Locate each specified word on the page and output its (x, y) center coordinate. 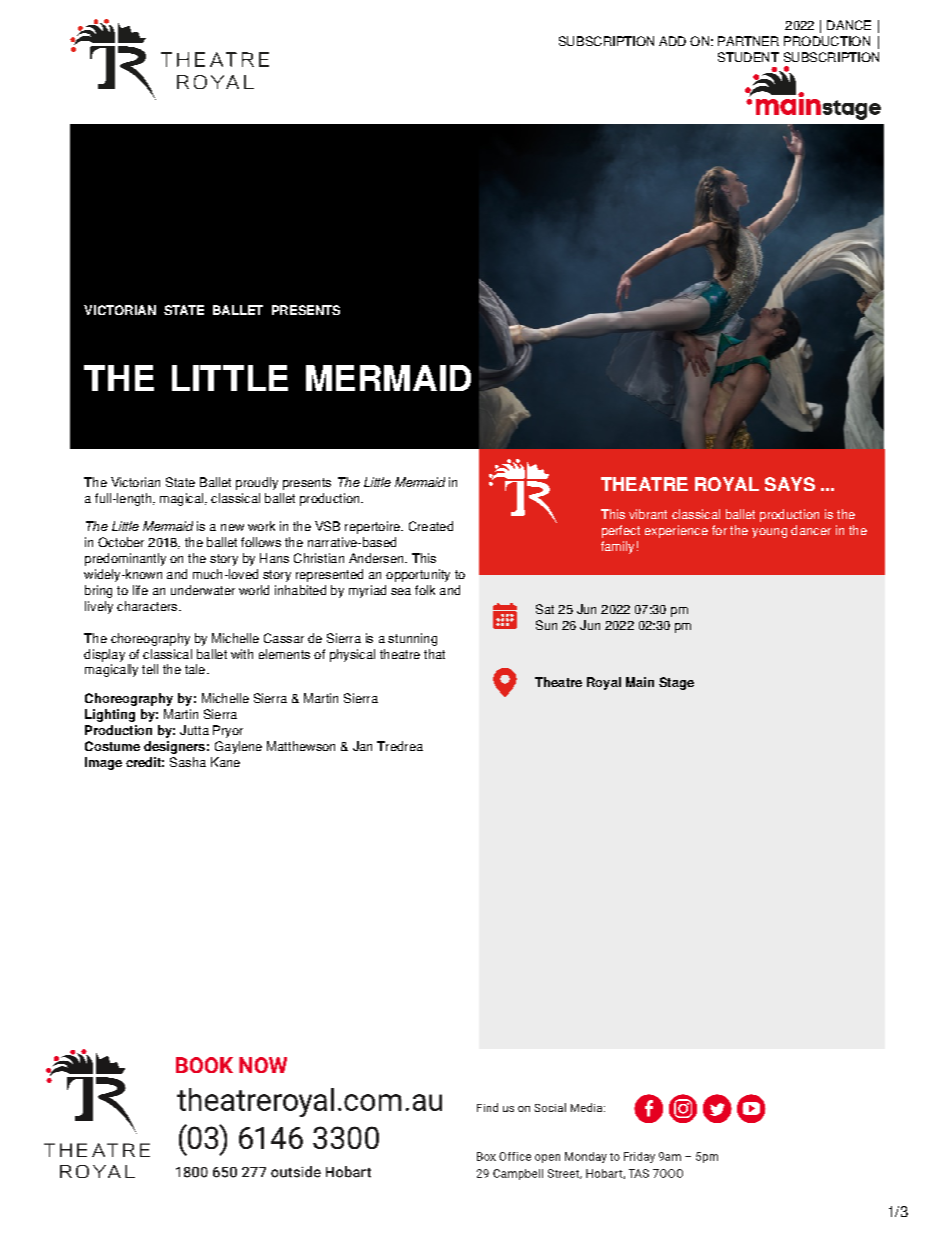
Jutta (194, 730)
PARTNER (748, 41)
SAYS (790, 484)
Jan (362, 746)
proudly (257, 483)
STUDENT (748, 57)
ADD (672, 41)
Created (431, 526)
